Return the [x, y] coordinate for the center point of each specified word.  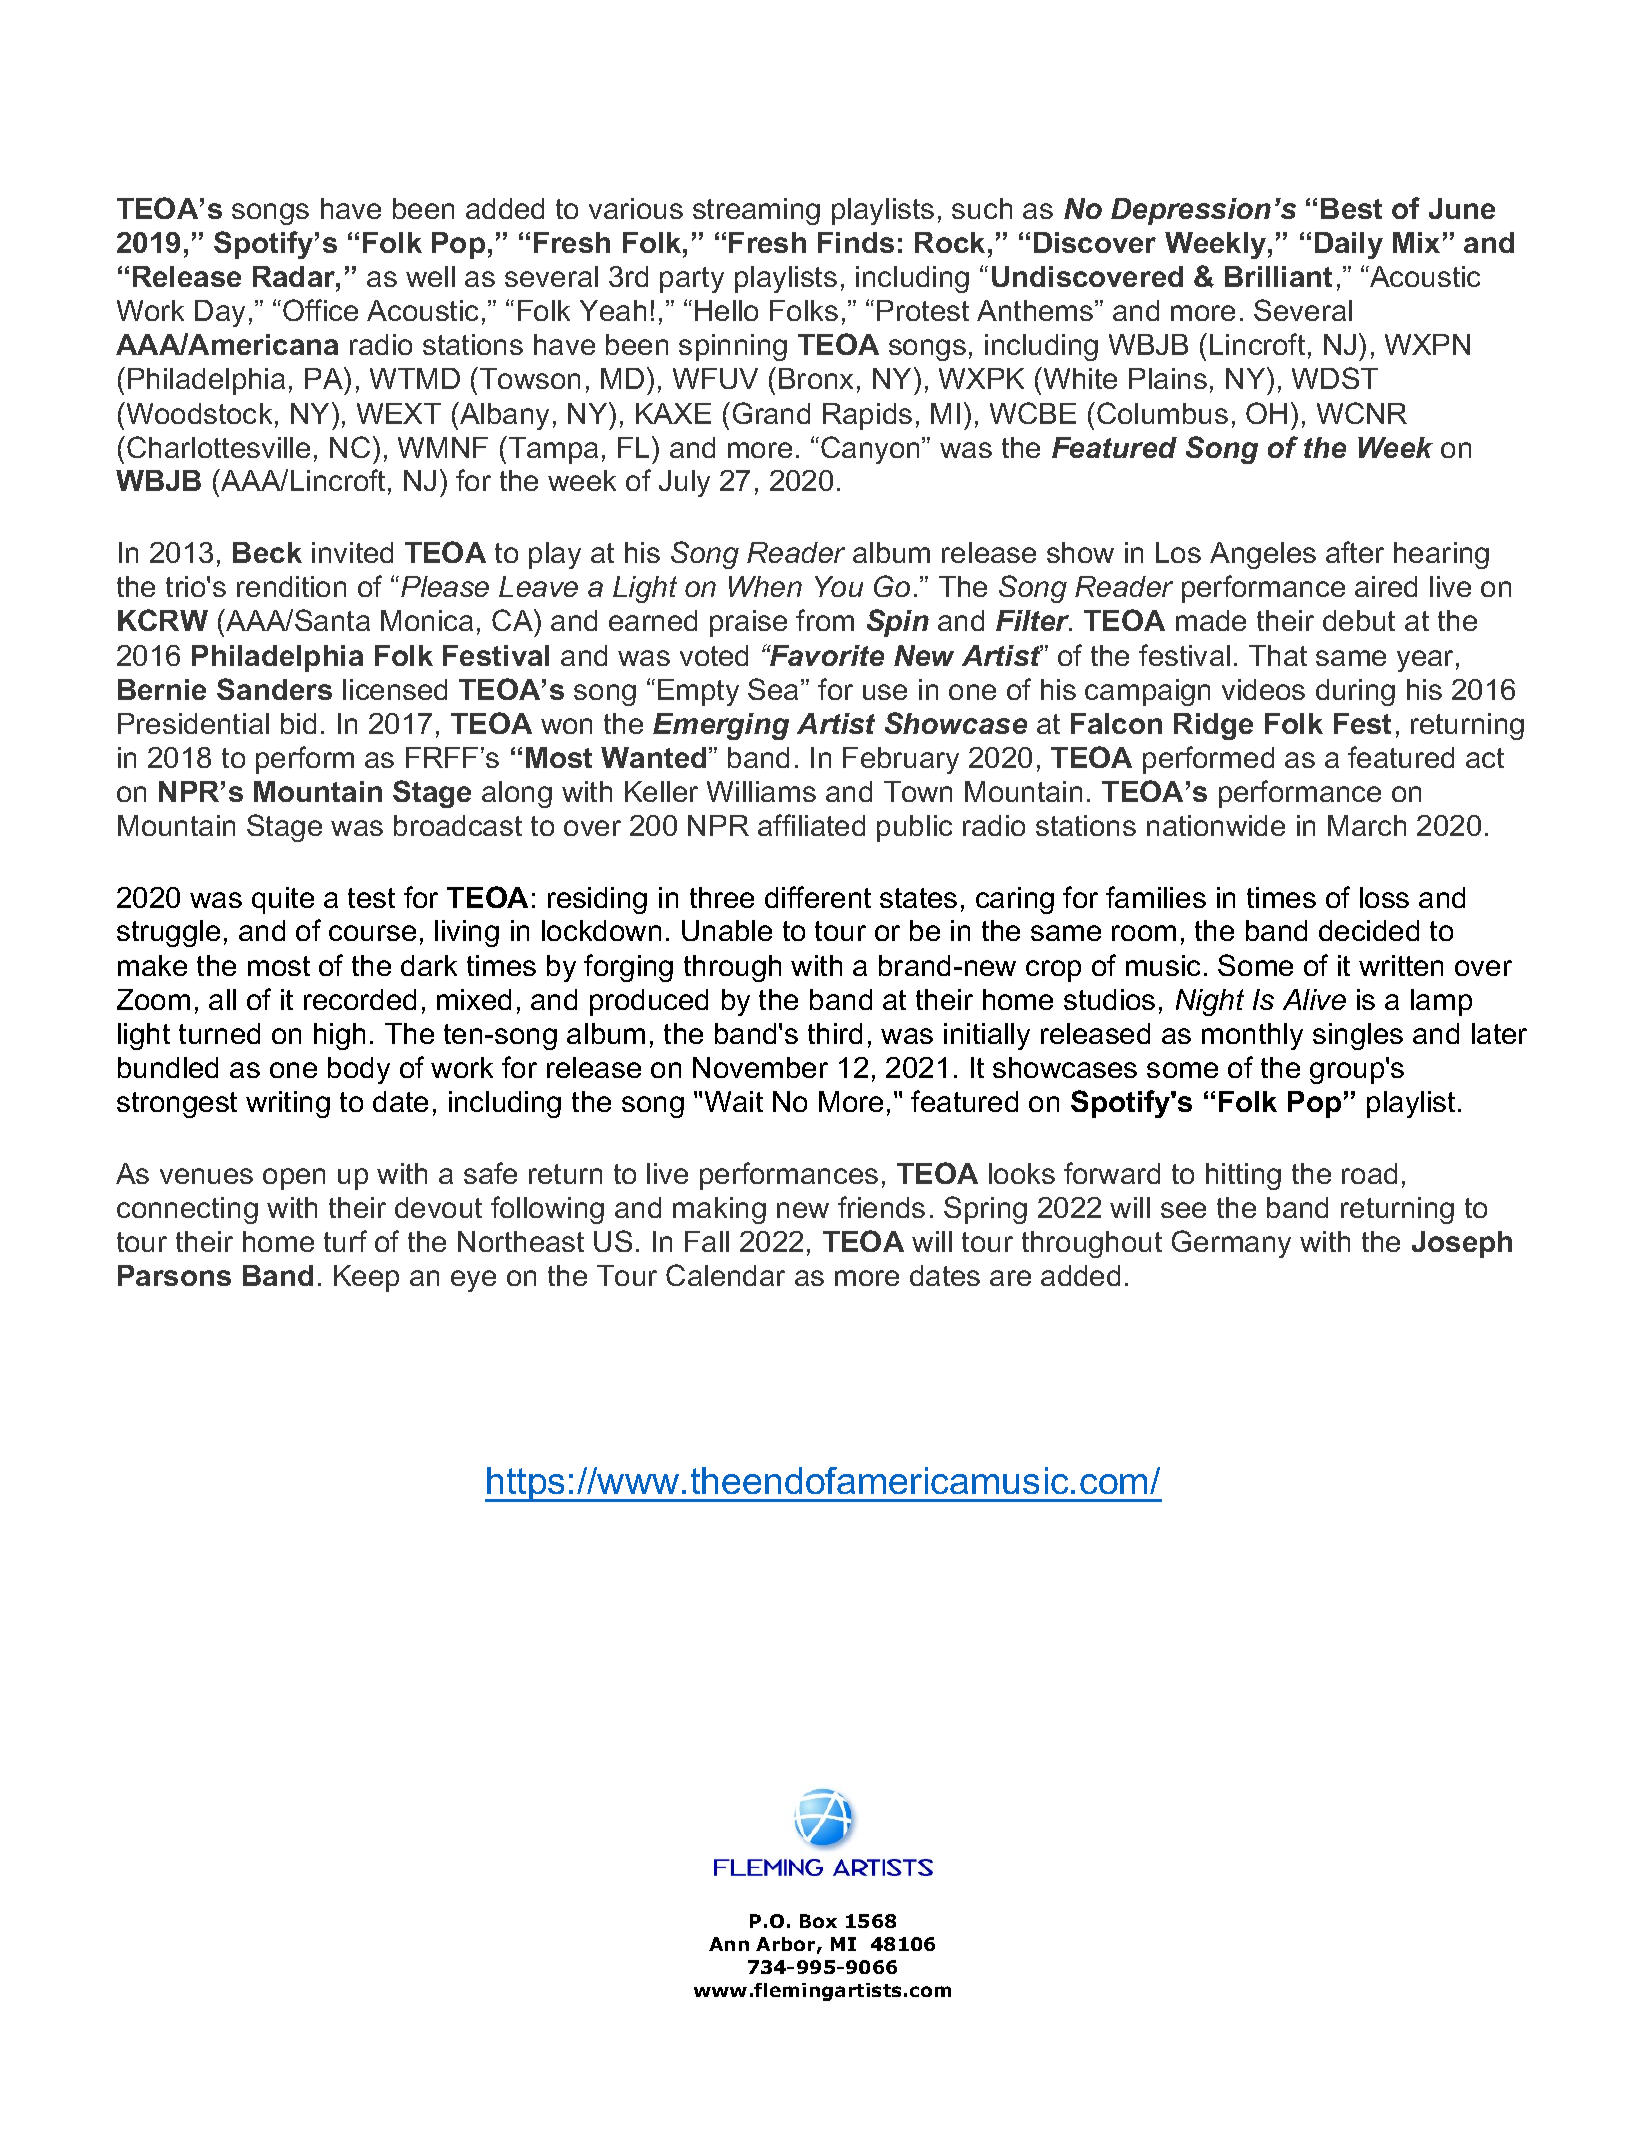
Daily [1349, 245]
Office [320, 310]
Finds [856, 242]
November [760, 1067]
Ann [729, 1944]
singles [1358, 1036]
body [359, 1070]
